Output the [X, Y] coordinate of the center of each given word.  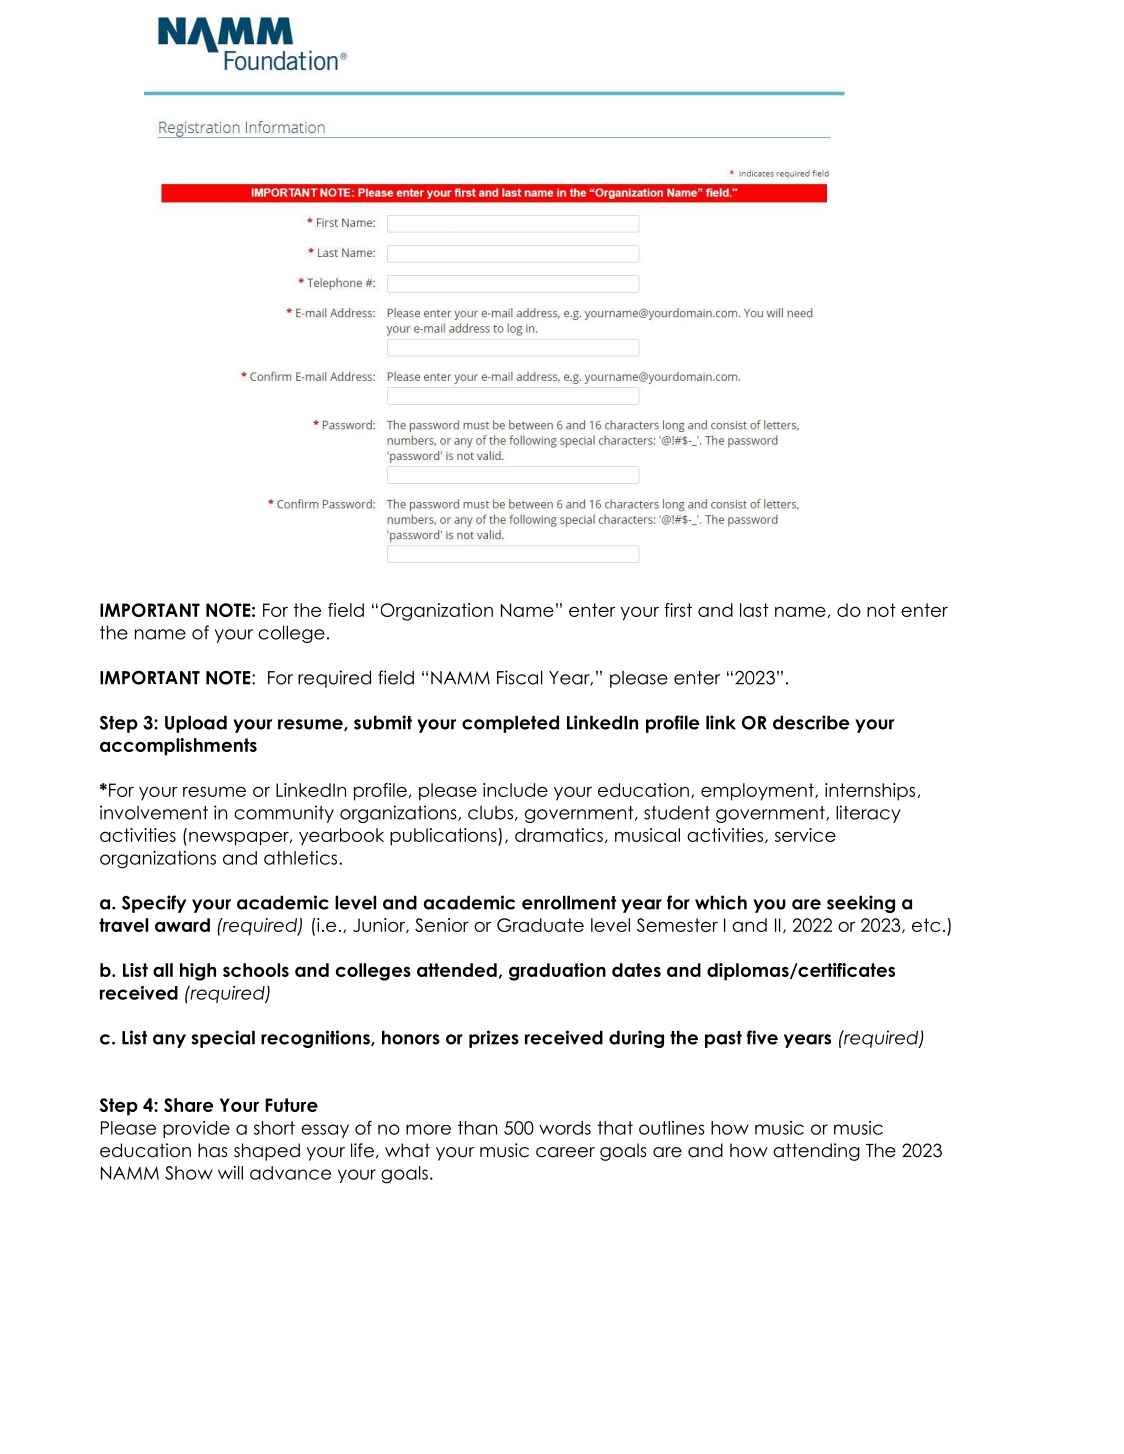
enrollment [569, 902]
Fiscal [520, 677]
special [223, 1039]
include [515, 790]
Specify [154, 904]
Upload [196, 724]
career [565, 1152]
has [213, 1150]
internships [870, 792]
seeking [861, 904]
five [762, 1037]
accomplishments [178, 747]
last [754, 610]
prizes [494, 1039]
